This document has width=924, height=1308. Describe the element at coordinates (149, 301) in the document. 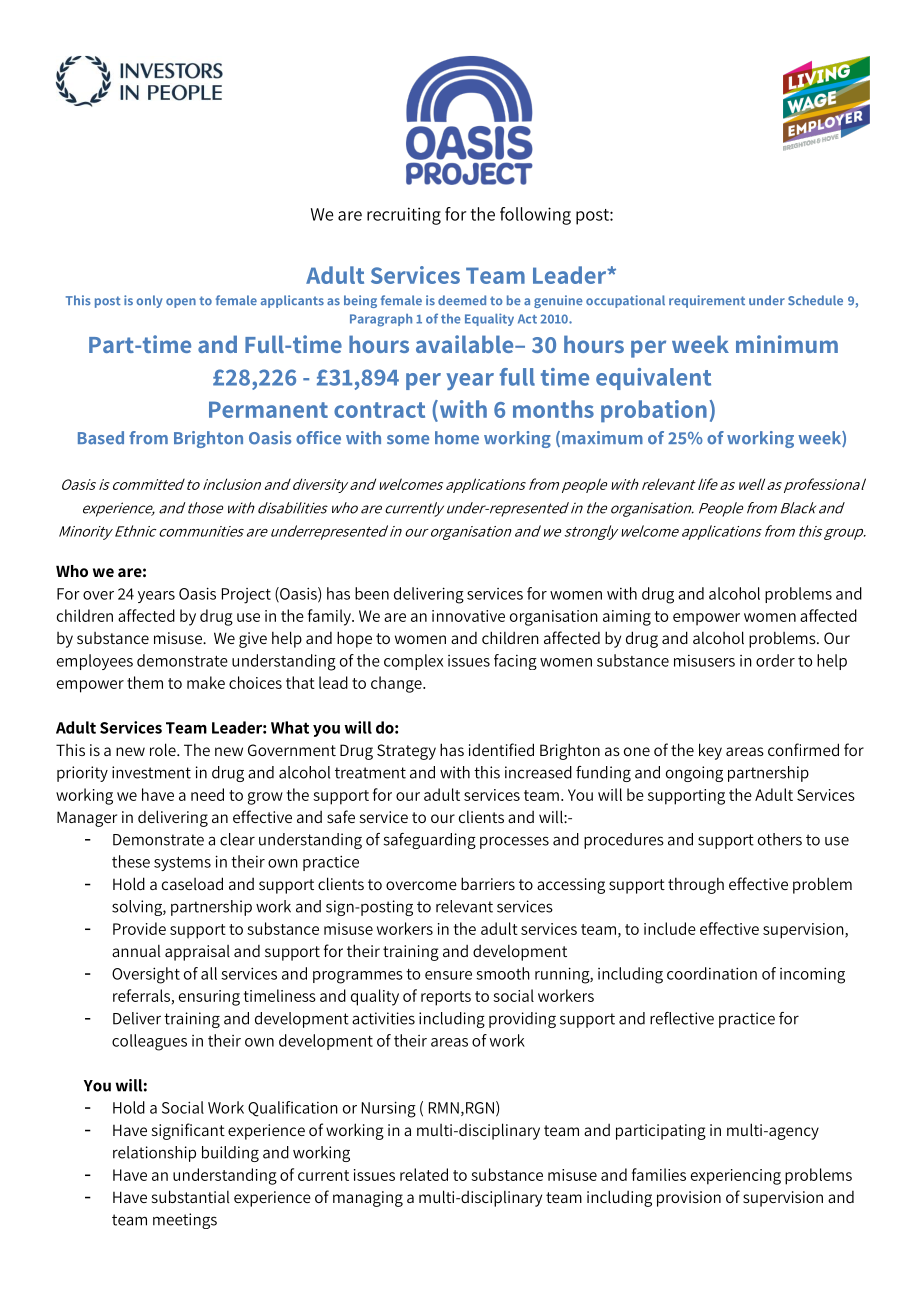

I see `only` at that location.
